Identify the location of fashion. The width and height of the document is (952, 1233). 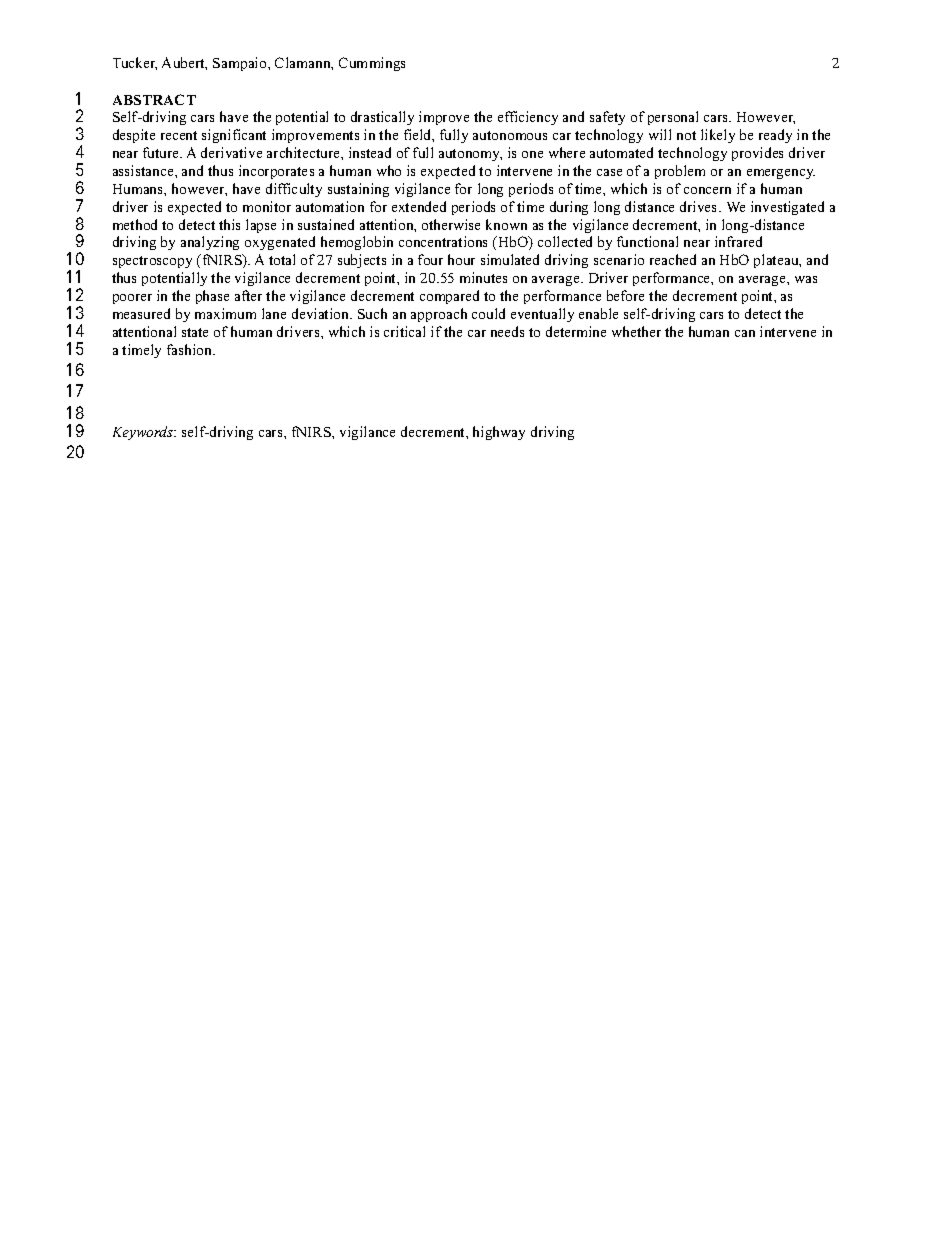
(190, 349).
